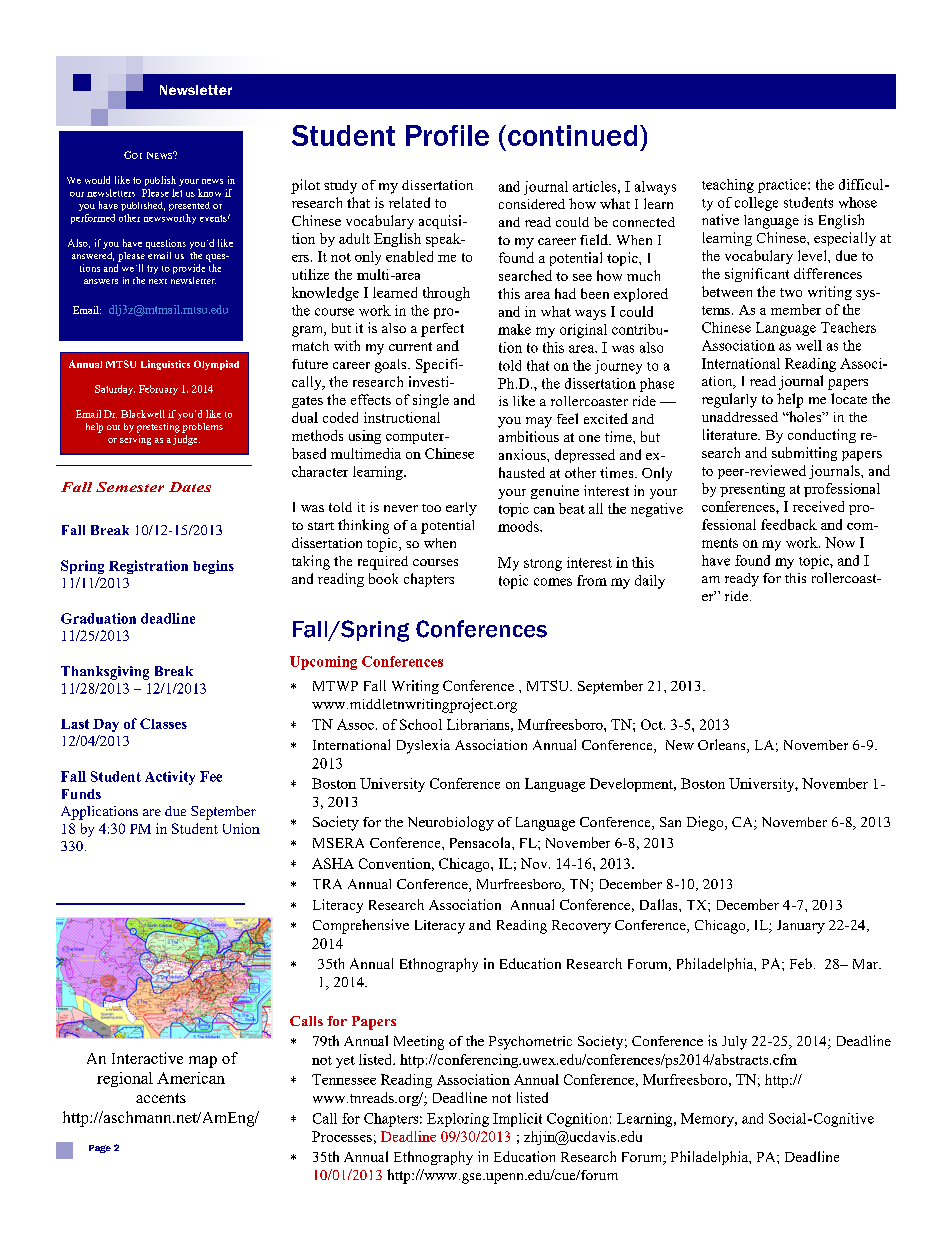  Describe the element at coordinates (783, 186) in the screenshot. I see `practice` at that location.
